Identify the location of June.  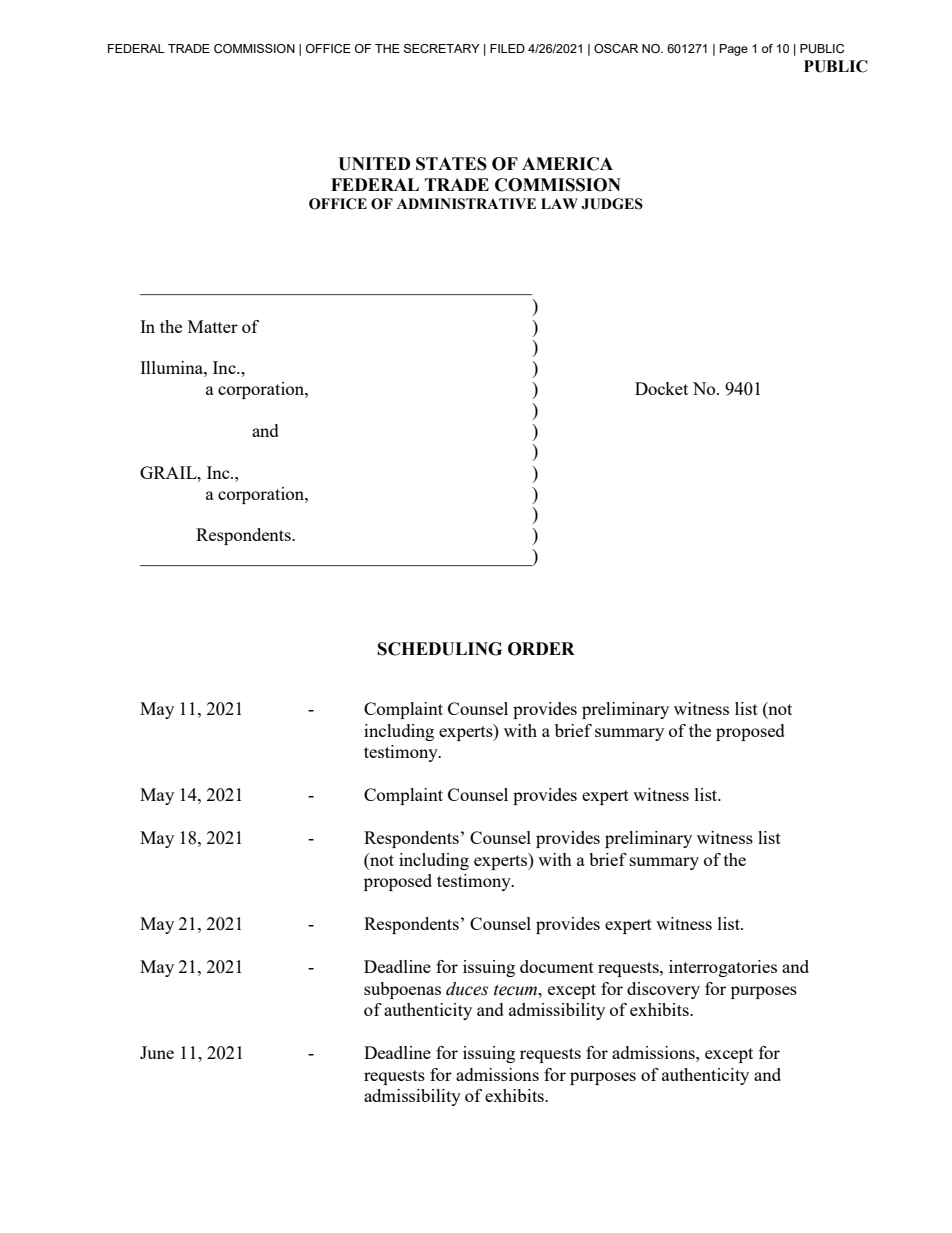
(157, 1052).
